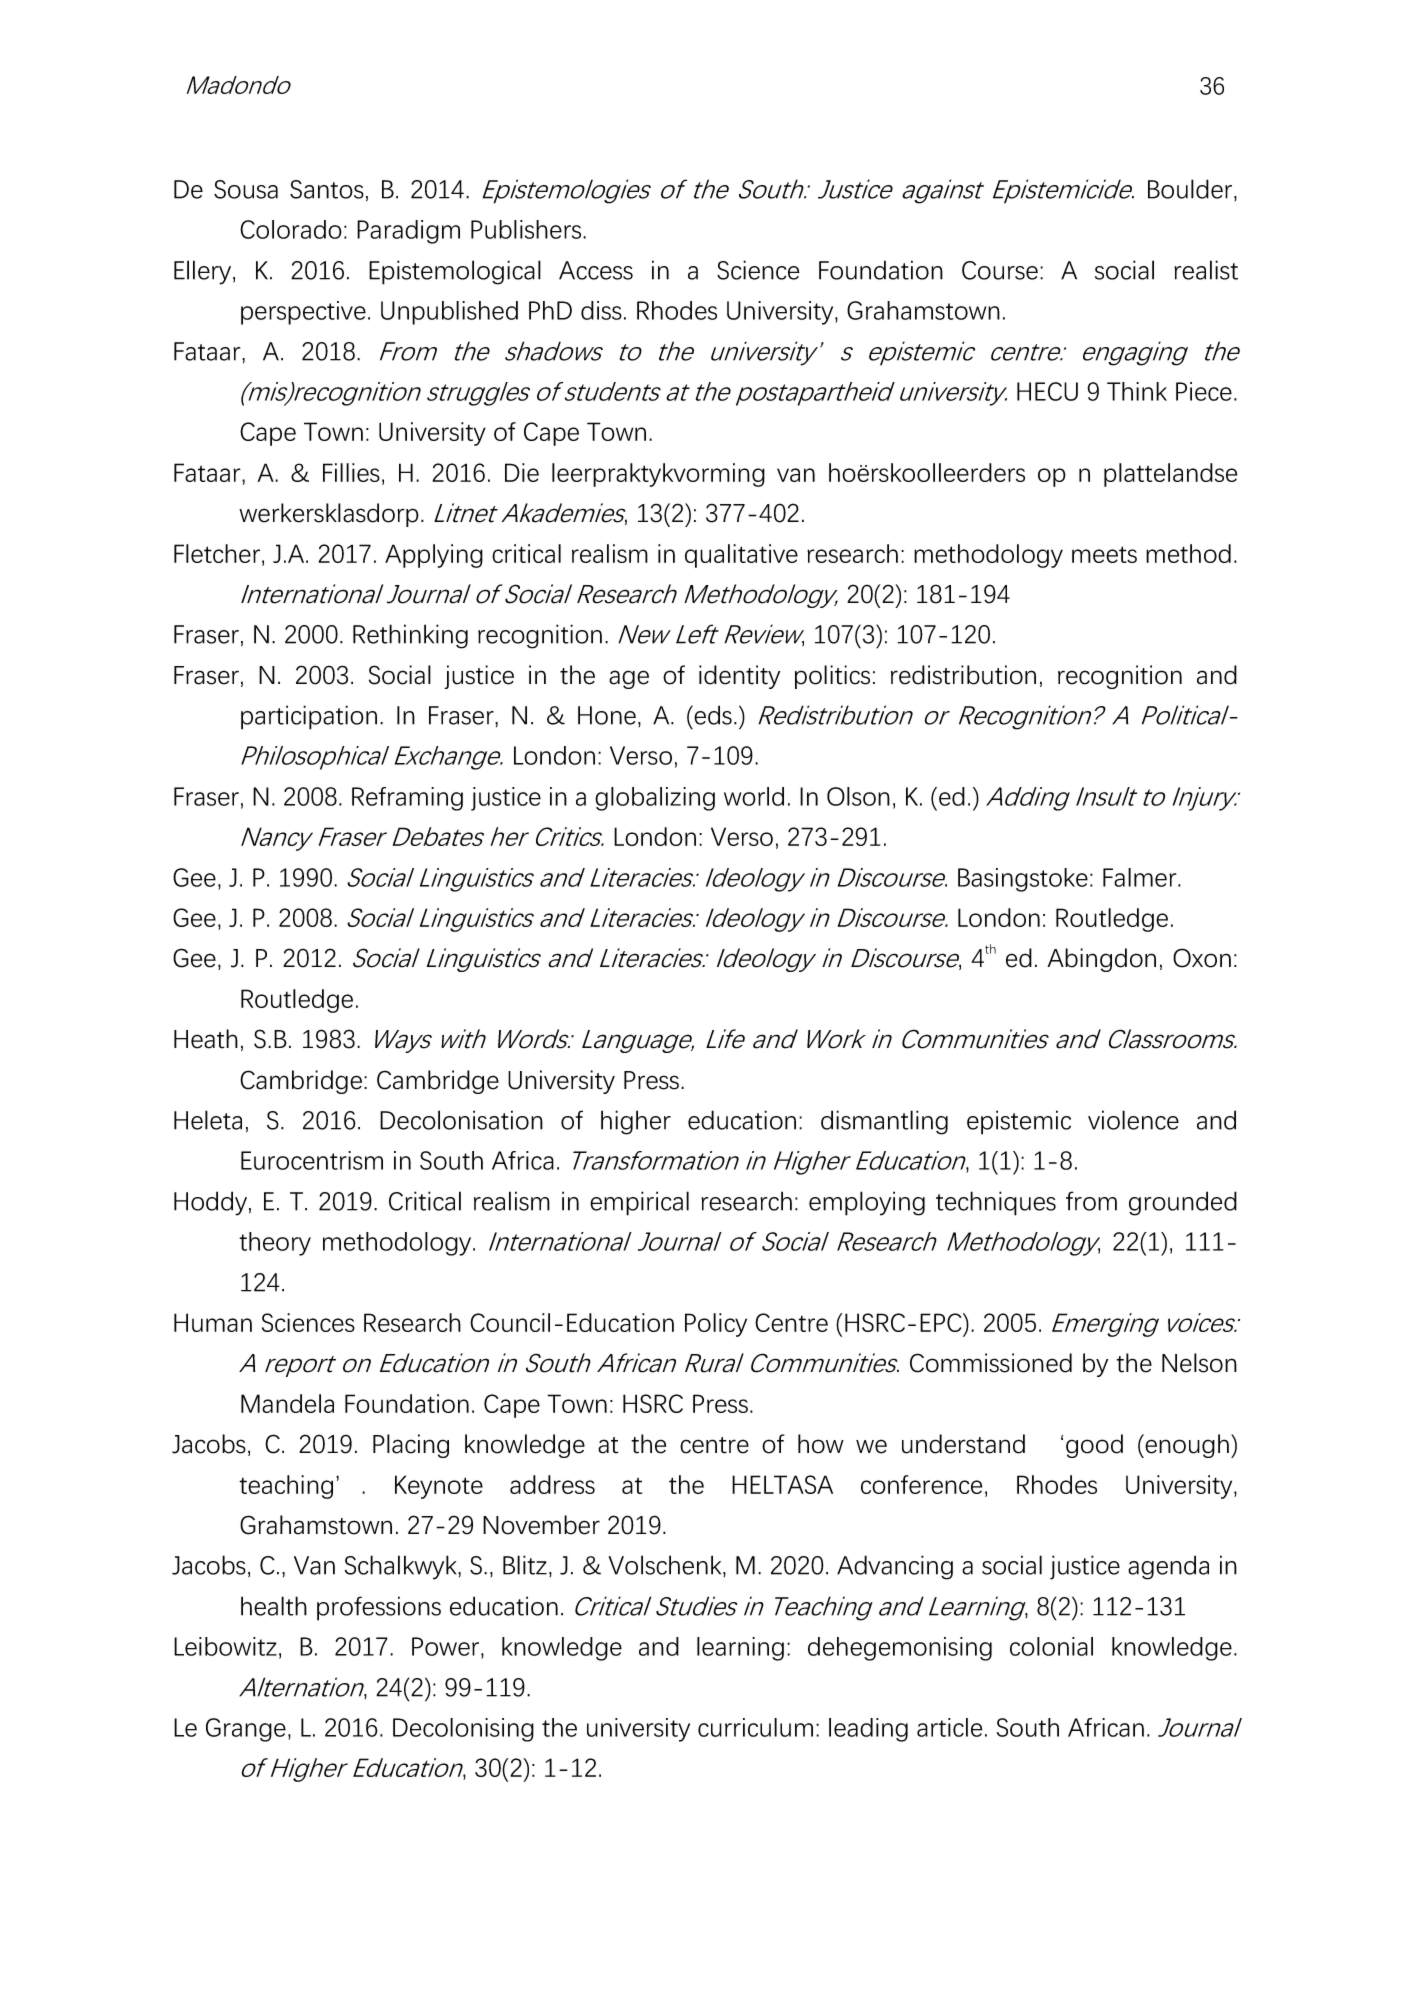  What do you see at coordinates (716, 1325) in the screenshot?
I see `Policy` at bounding box center [716, 1325].
